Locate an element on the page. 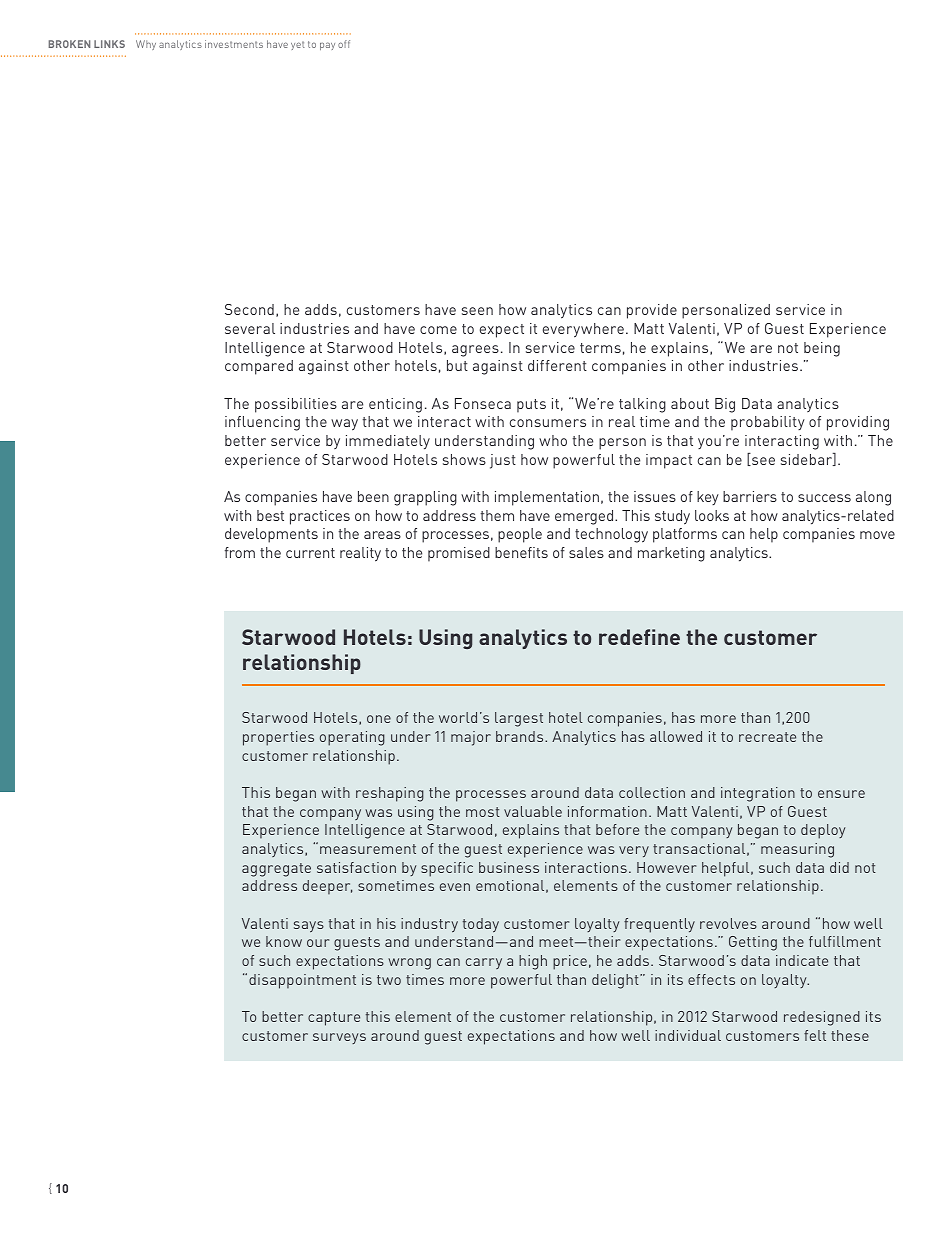  Second is located at coordinates (249, 309).
